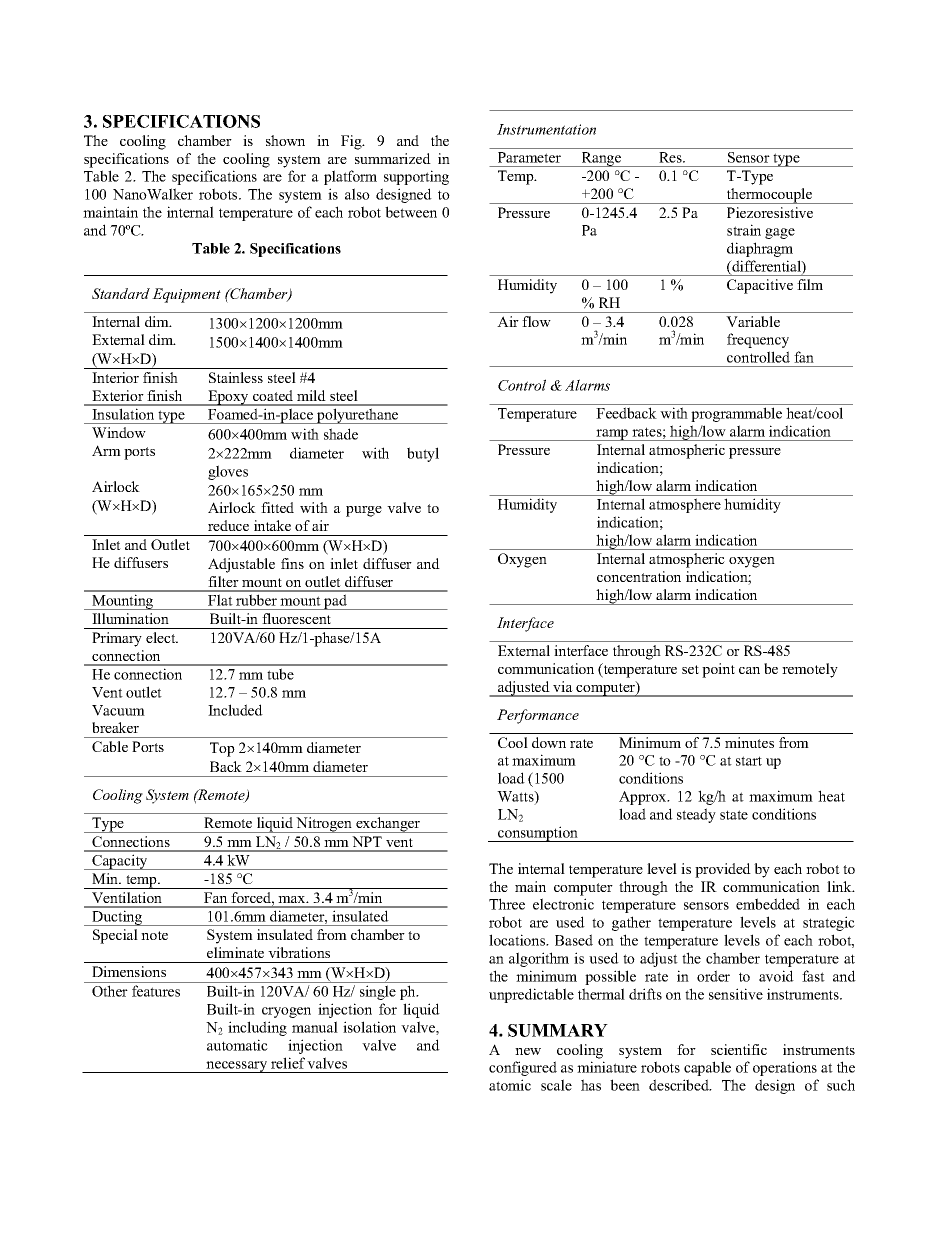 Image resolution: width=952 pixels, height=1233 pixels. What do you see at coordinates (416, 177) in the document?
I see `supporting` at bounding box center [416, 177].
